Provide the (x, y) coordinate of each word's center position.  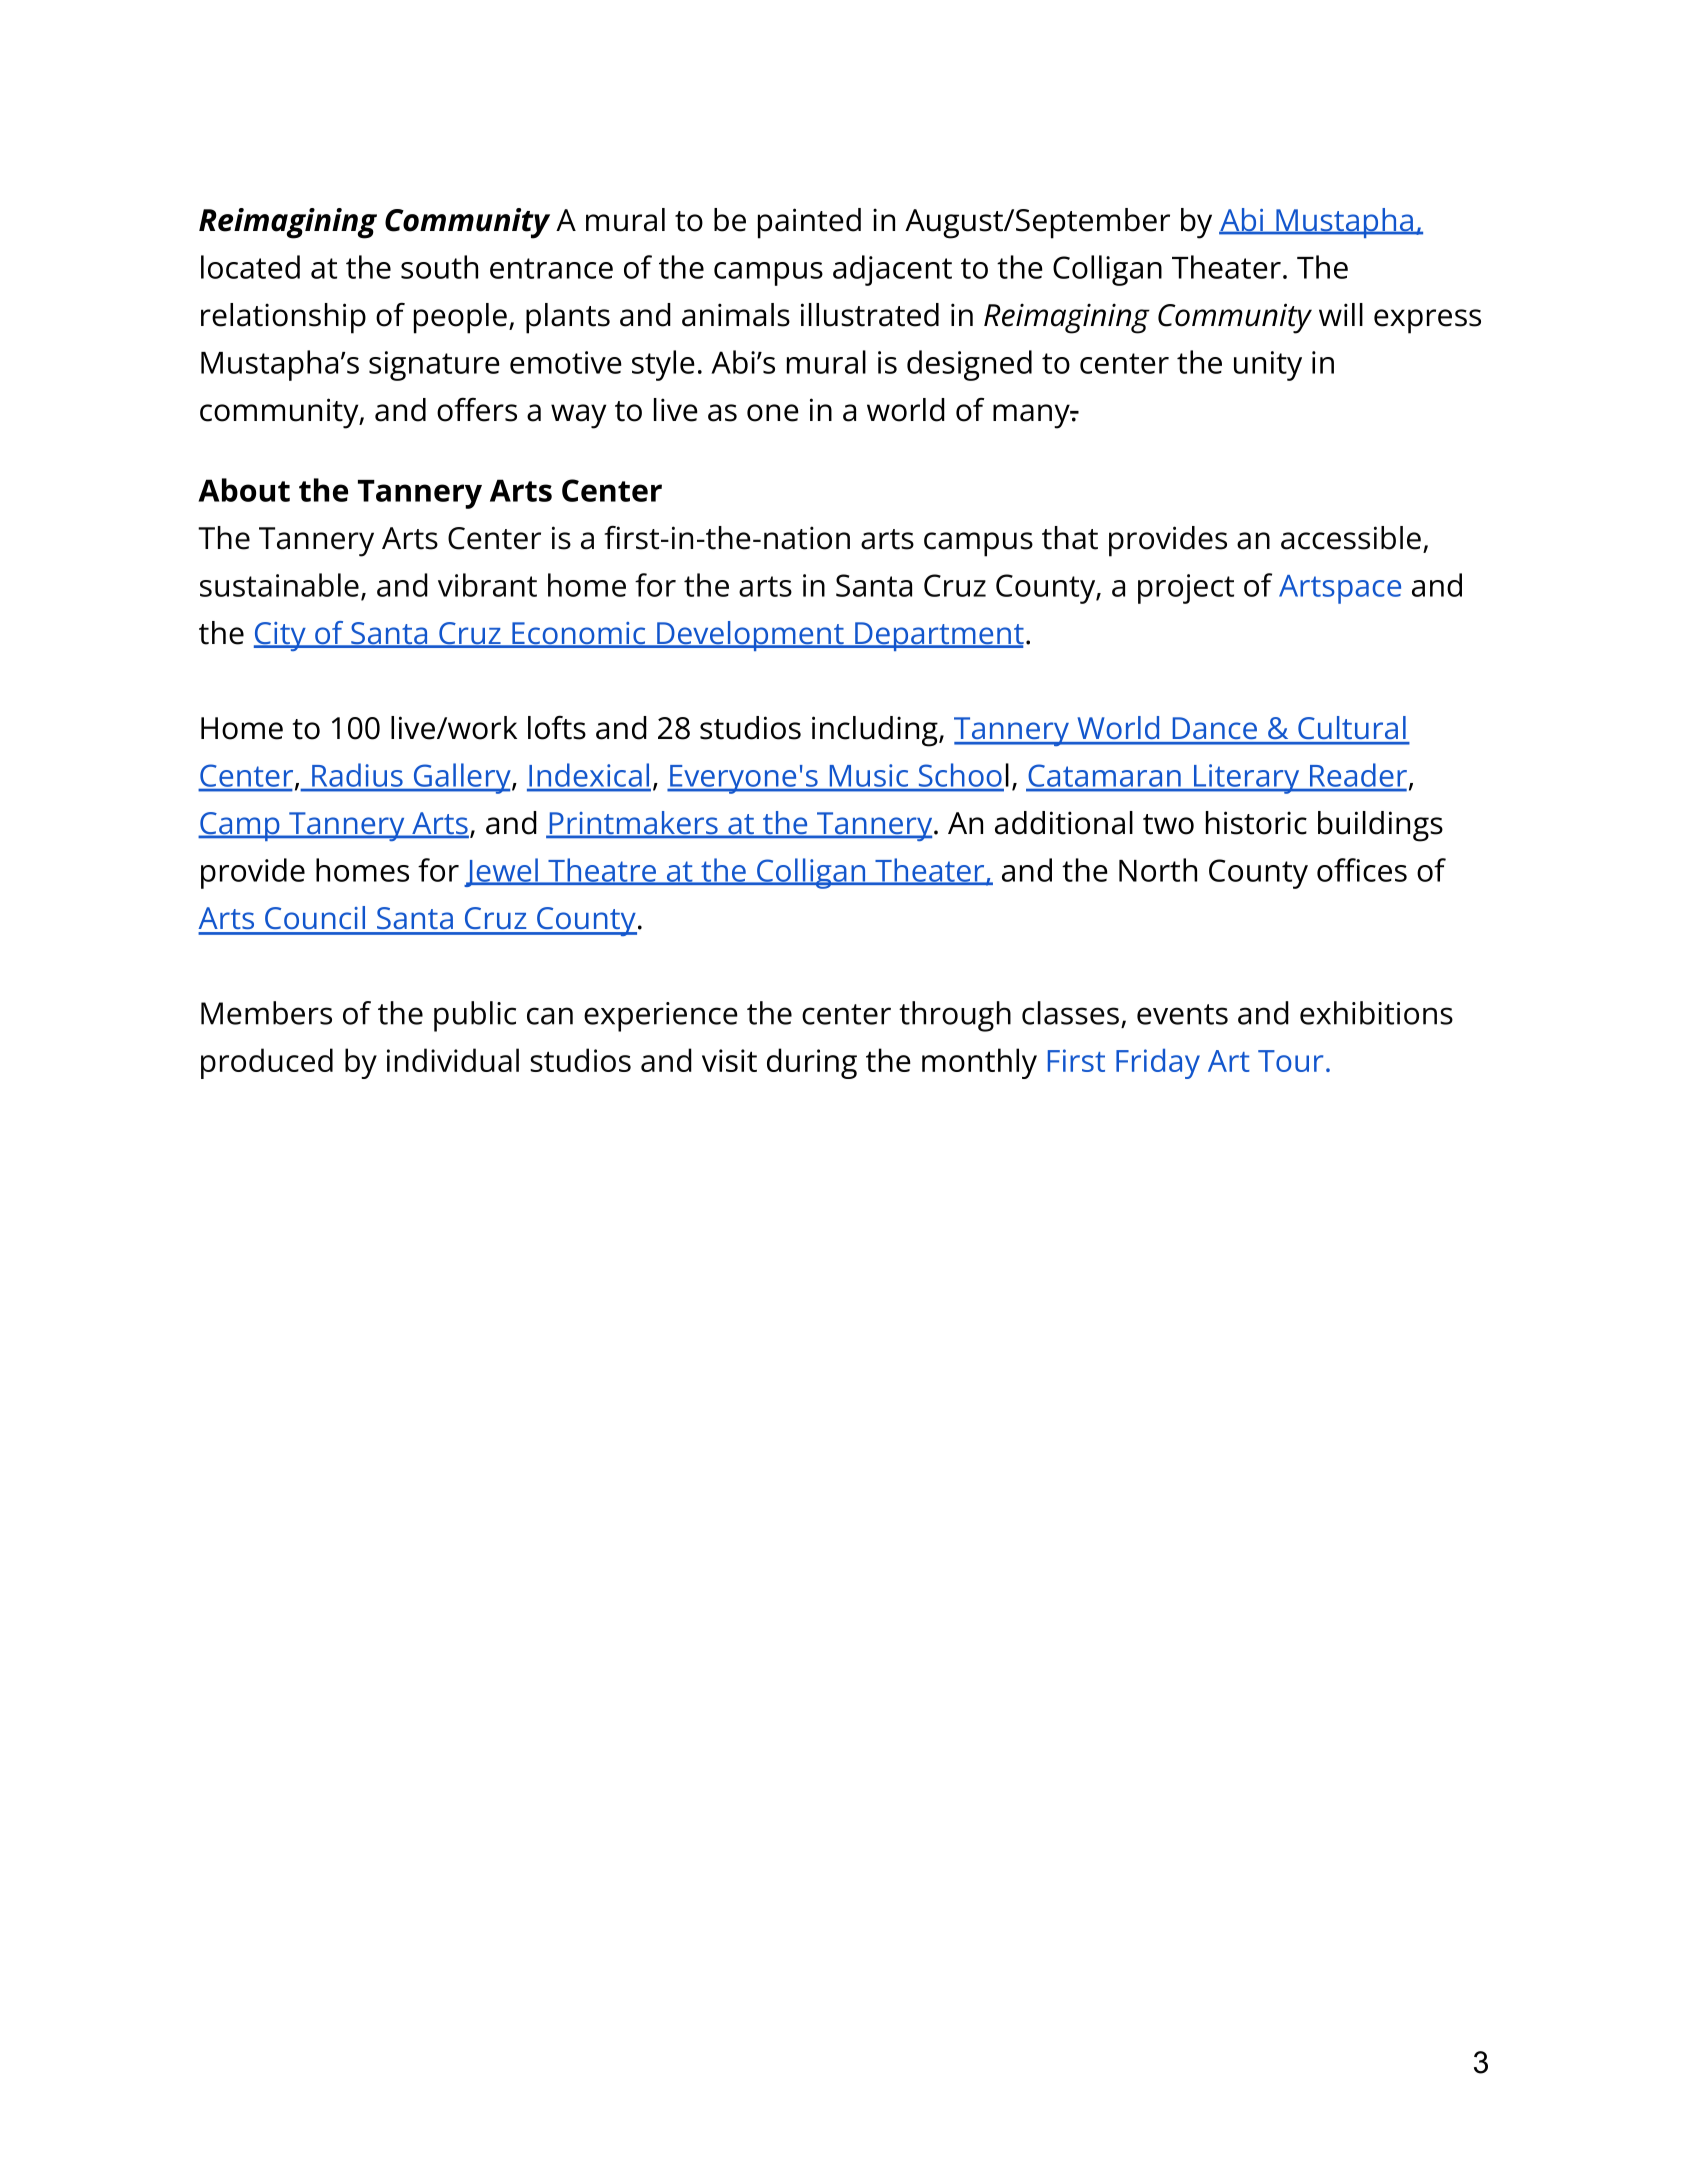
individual (453, 1060)
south (439, 267)
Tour (1290, 1061)
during (812, 1063)
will (1341, 314)
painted (809, 223)
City (281, 636)
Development (750, 636)
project (1186, 589)
